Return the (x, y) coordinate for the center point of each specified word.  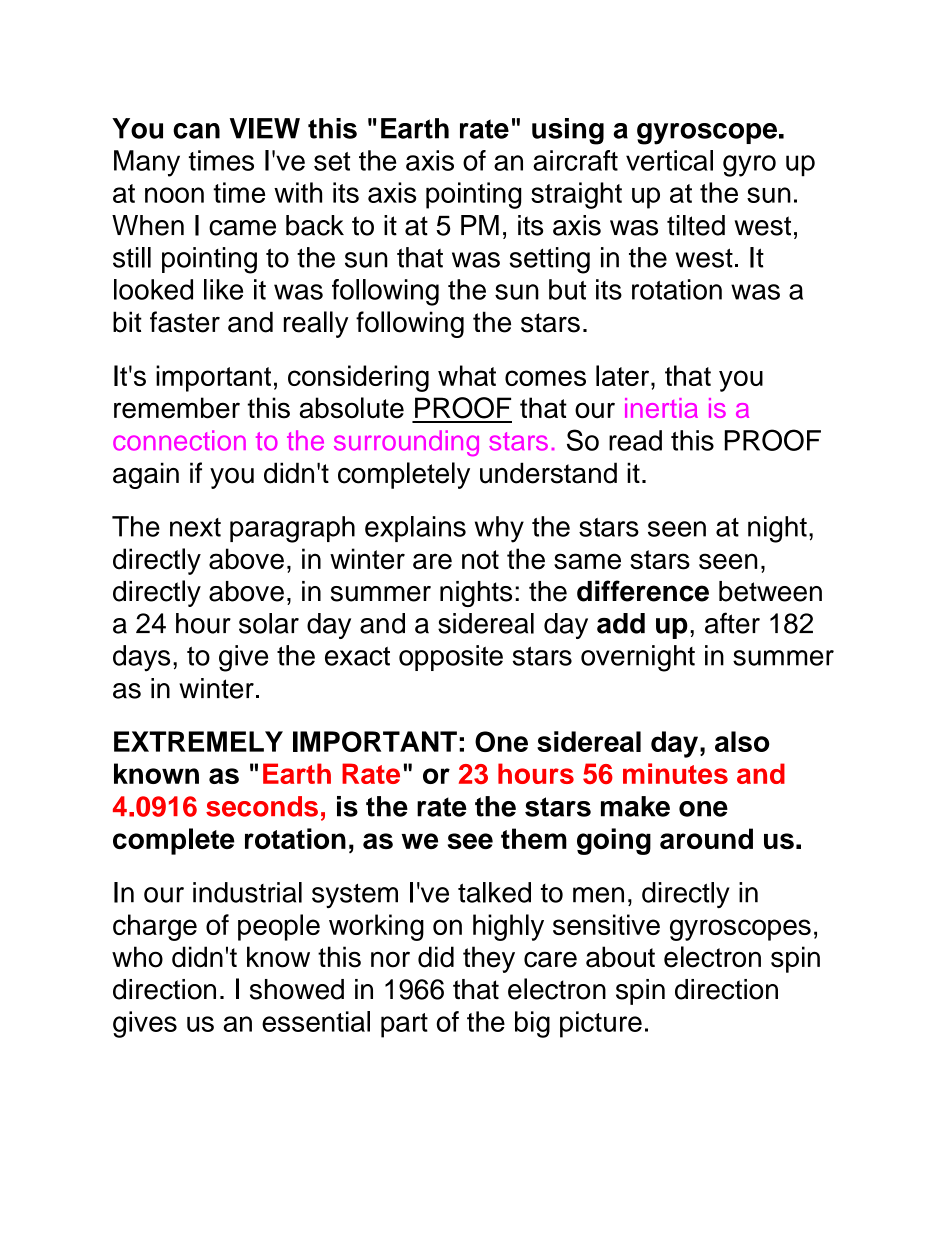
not (480, 560)
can (196, 131)
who (137, 957)
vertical (669, 160)
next (195, 527)
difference (643, 591)
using (568, 131)
